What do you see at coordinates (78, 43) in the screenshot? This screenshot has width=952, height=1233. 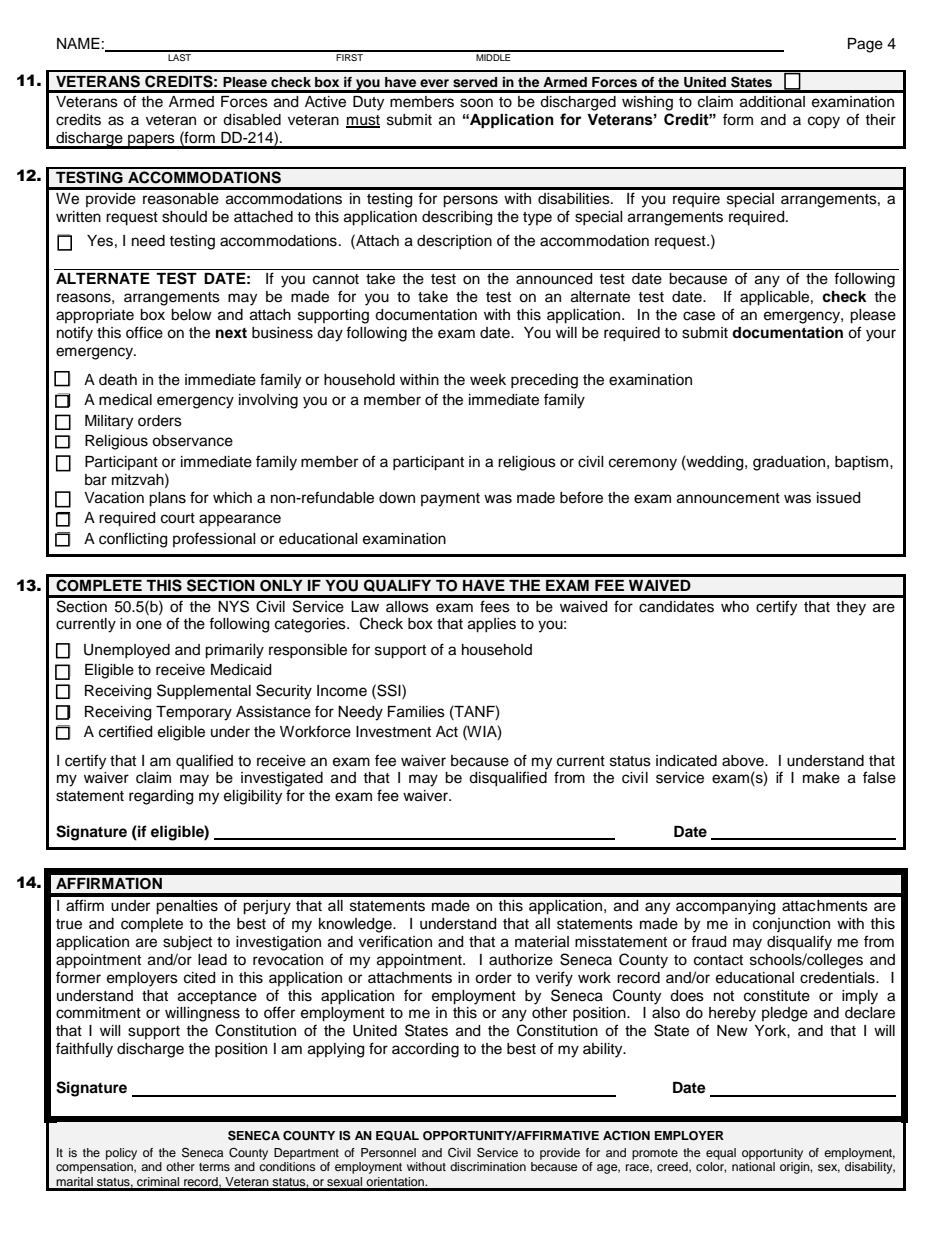 I see `NAME` at bounding box center [78, 43].
